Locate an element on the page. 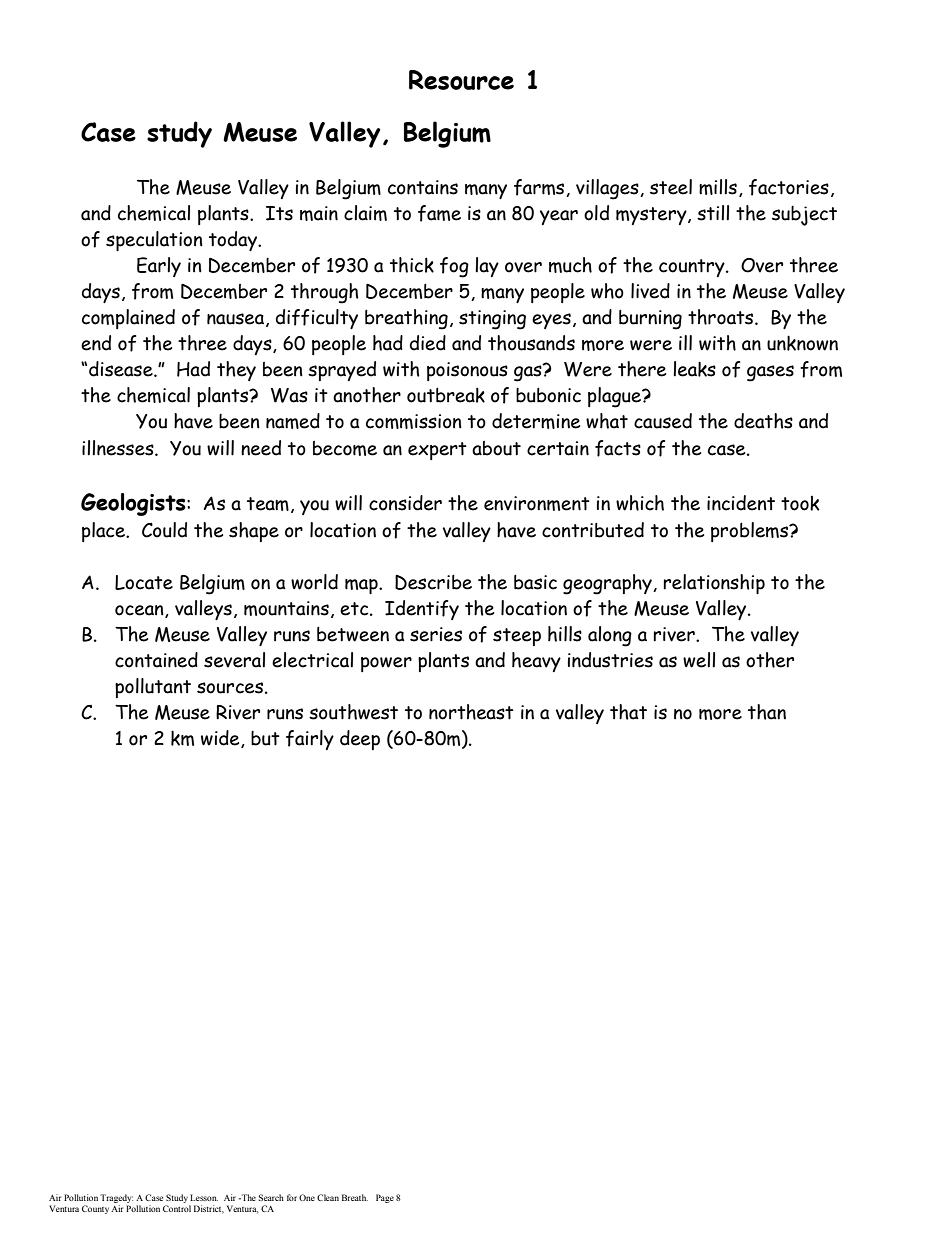 The image size is (952, 1233). contained is located at coordinates (156, 660).
